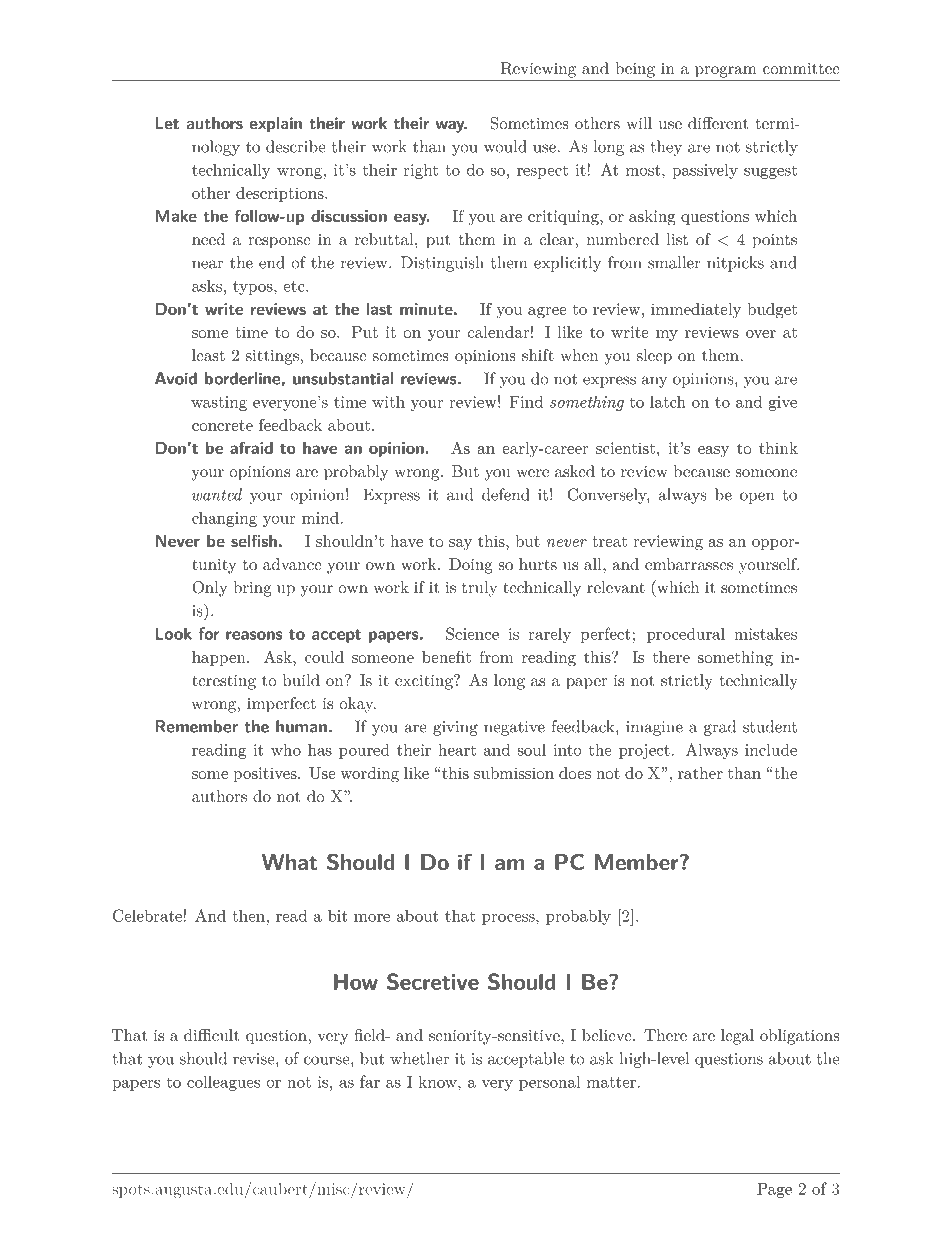 The width and height of the screenshot is (952, 1233). I want to click on colleagues, so click(223, 1083).
